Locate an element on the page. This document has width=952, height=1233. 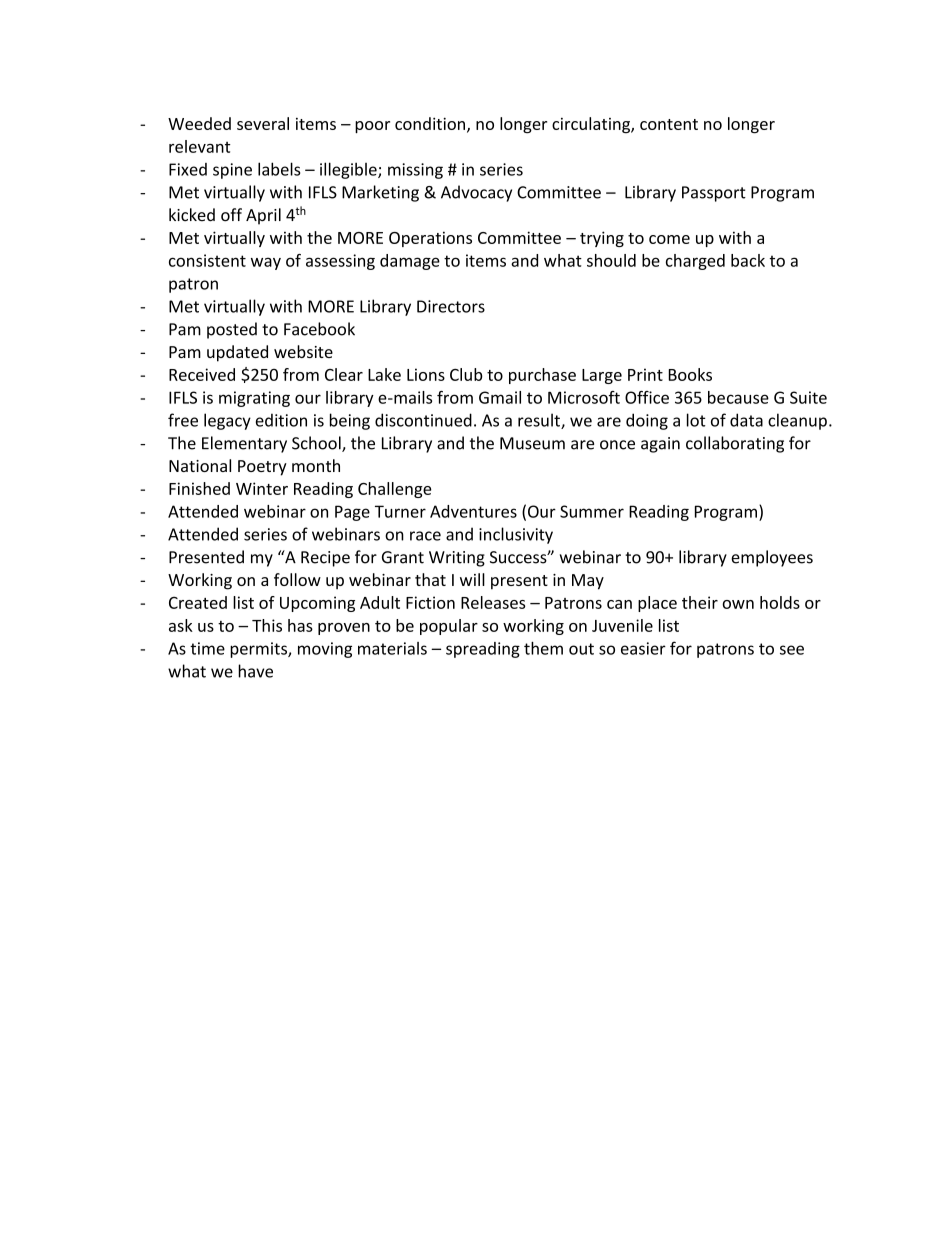
migrating is located at coordinates (254, 399).
